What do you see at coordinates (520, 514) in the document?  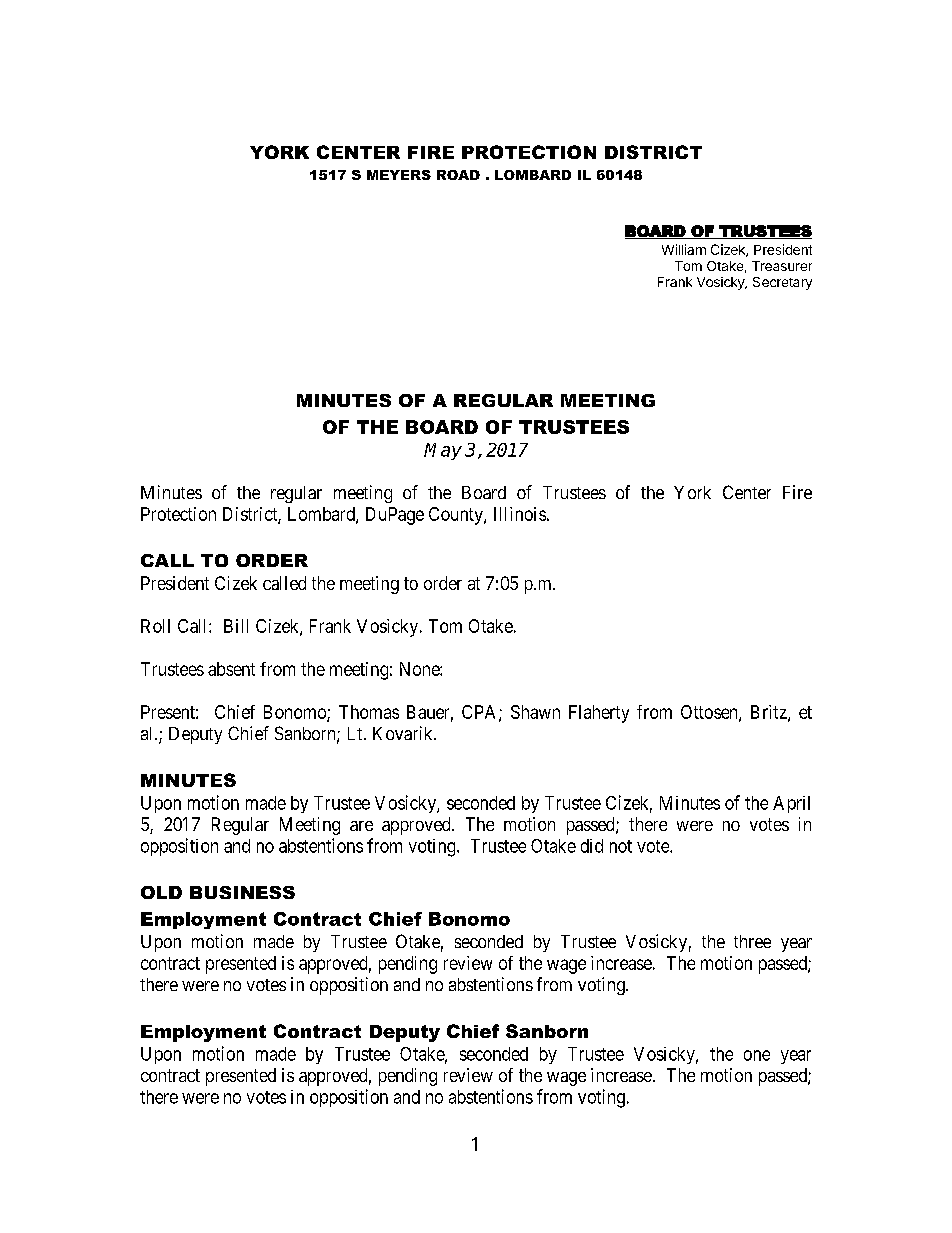 I see `Illinois` at bounding box center [520, 514].
